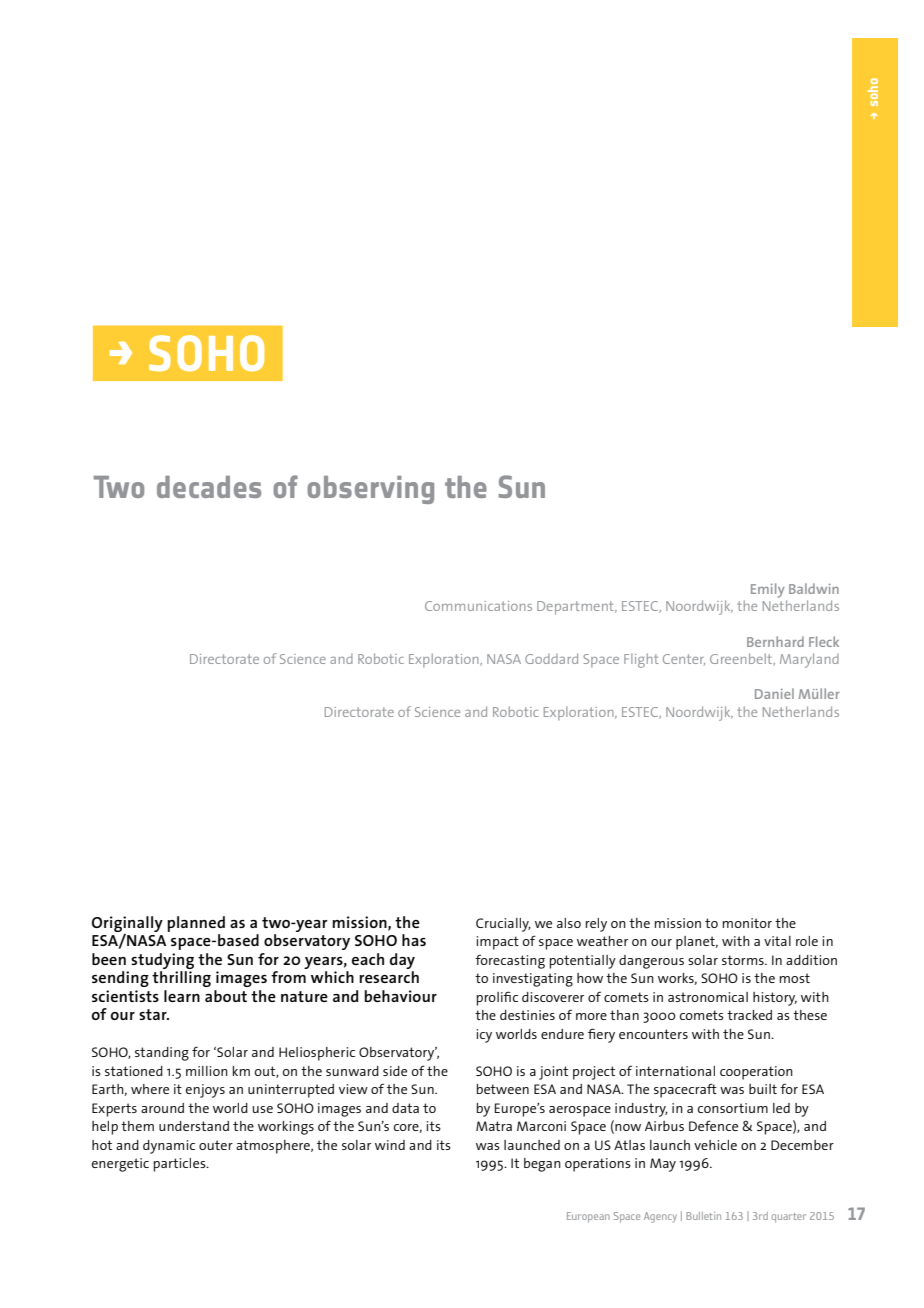  Describe the element at coordinates (747, 923) in the screenshot. I see `monitor` at that location.
